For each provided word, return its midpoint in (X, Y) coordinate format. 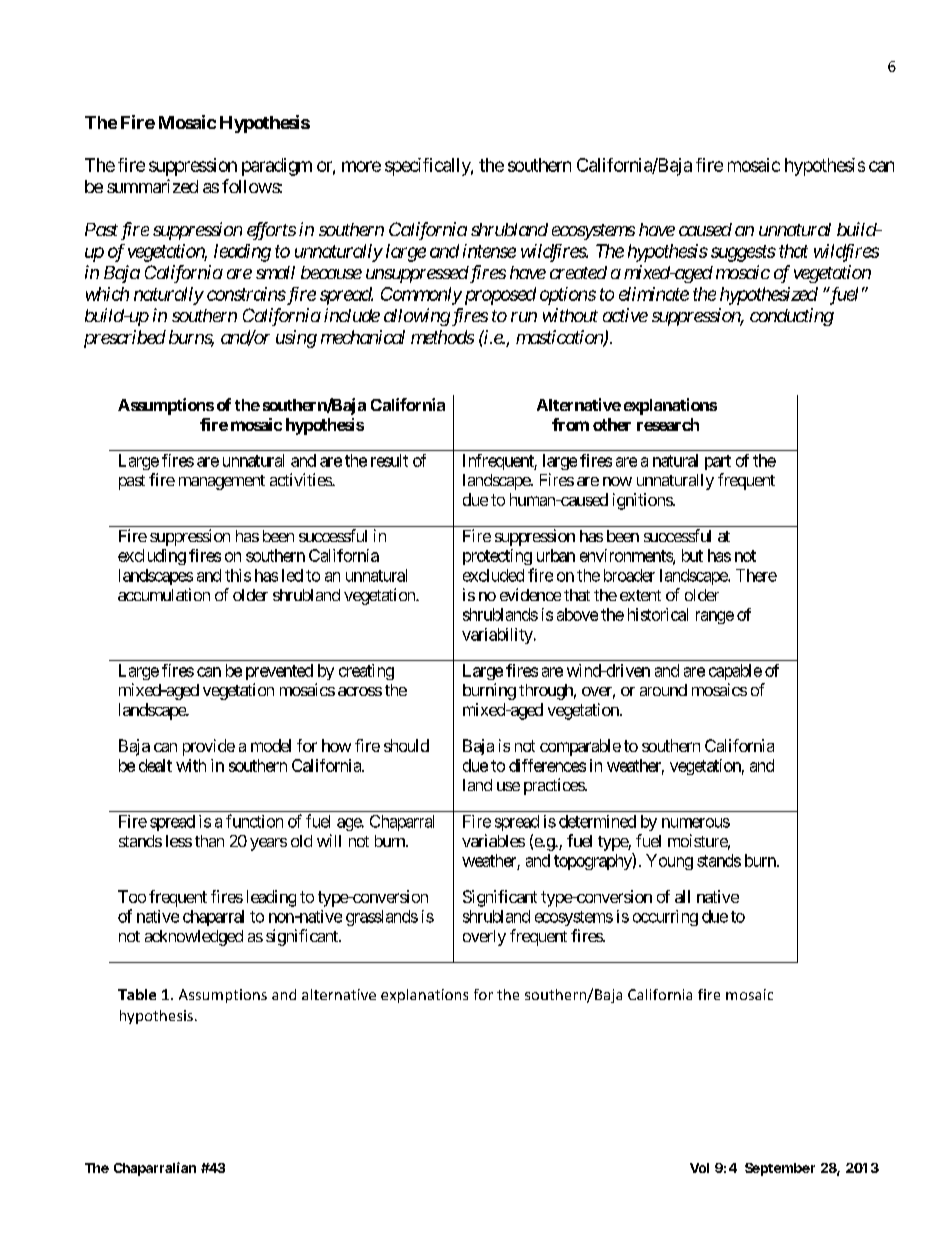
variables (493, 840)
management (222, 482)
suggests (743, 253)
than (209, 841)
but (692, 555)
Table (137, 994)
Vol (699, 1168)
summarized (152, 186)
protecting (497, 557)
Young (669, 862)
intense (489, 251)
